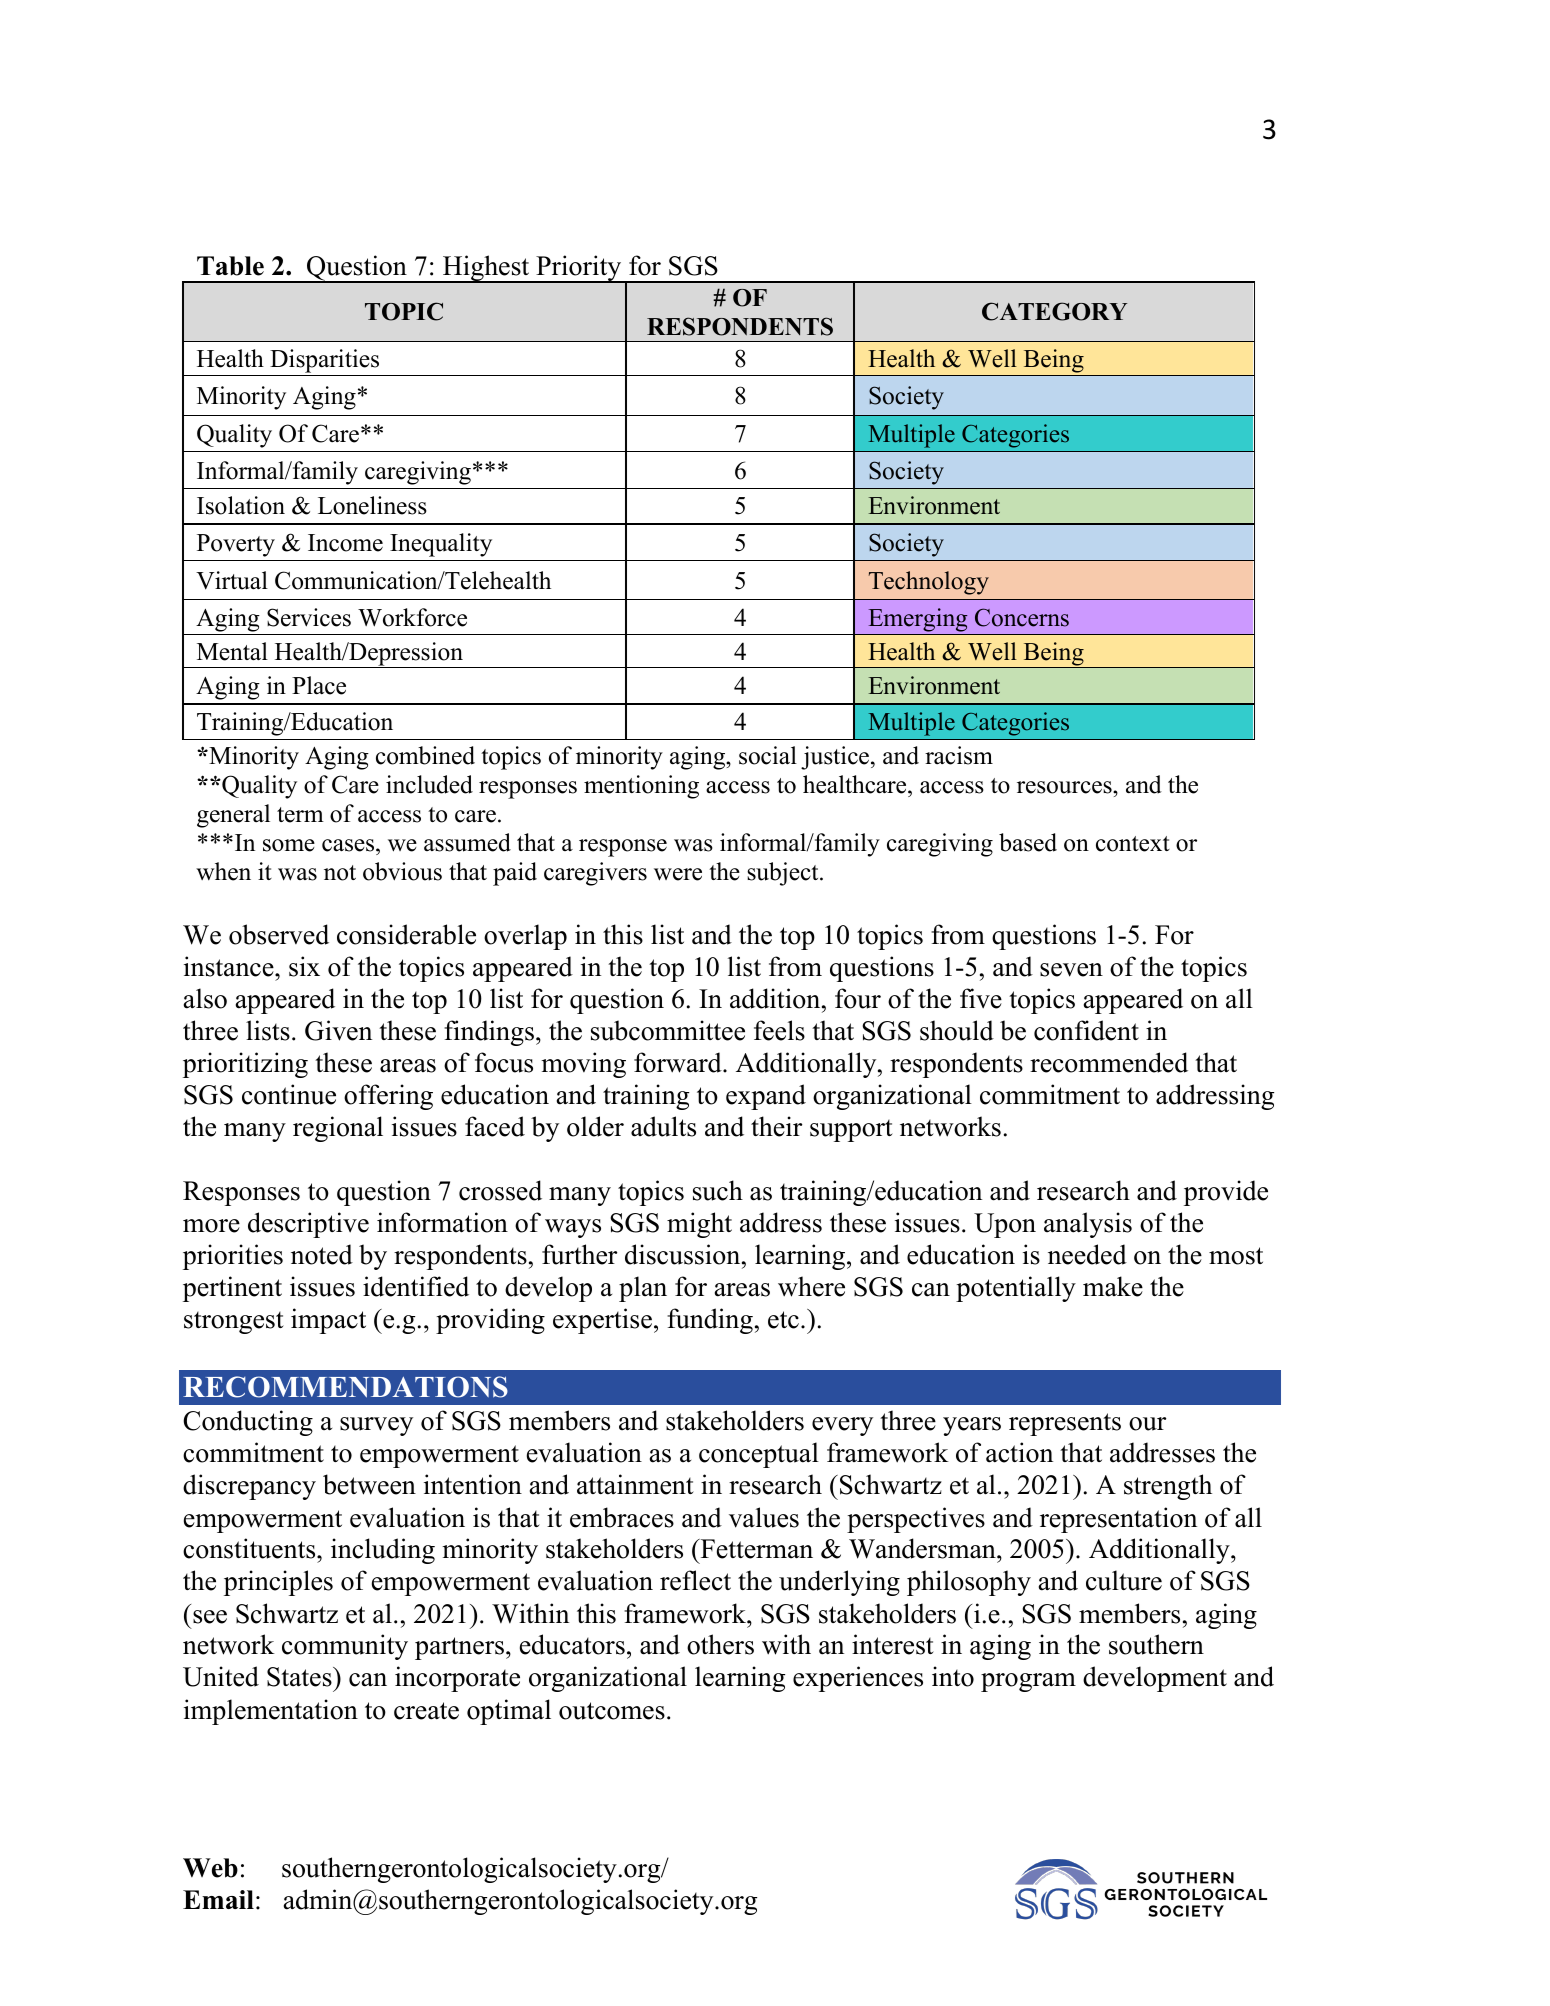 Image resolution: width=1550 pixels, height=2006 pixels. What do you see at coordinates (1071, 970) in the screenshot?
I see `seven` at bounding box center [1071, 970].
